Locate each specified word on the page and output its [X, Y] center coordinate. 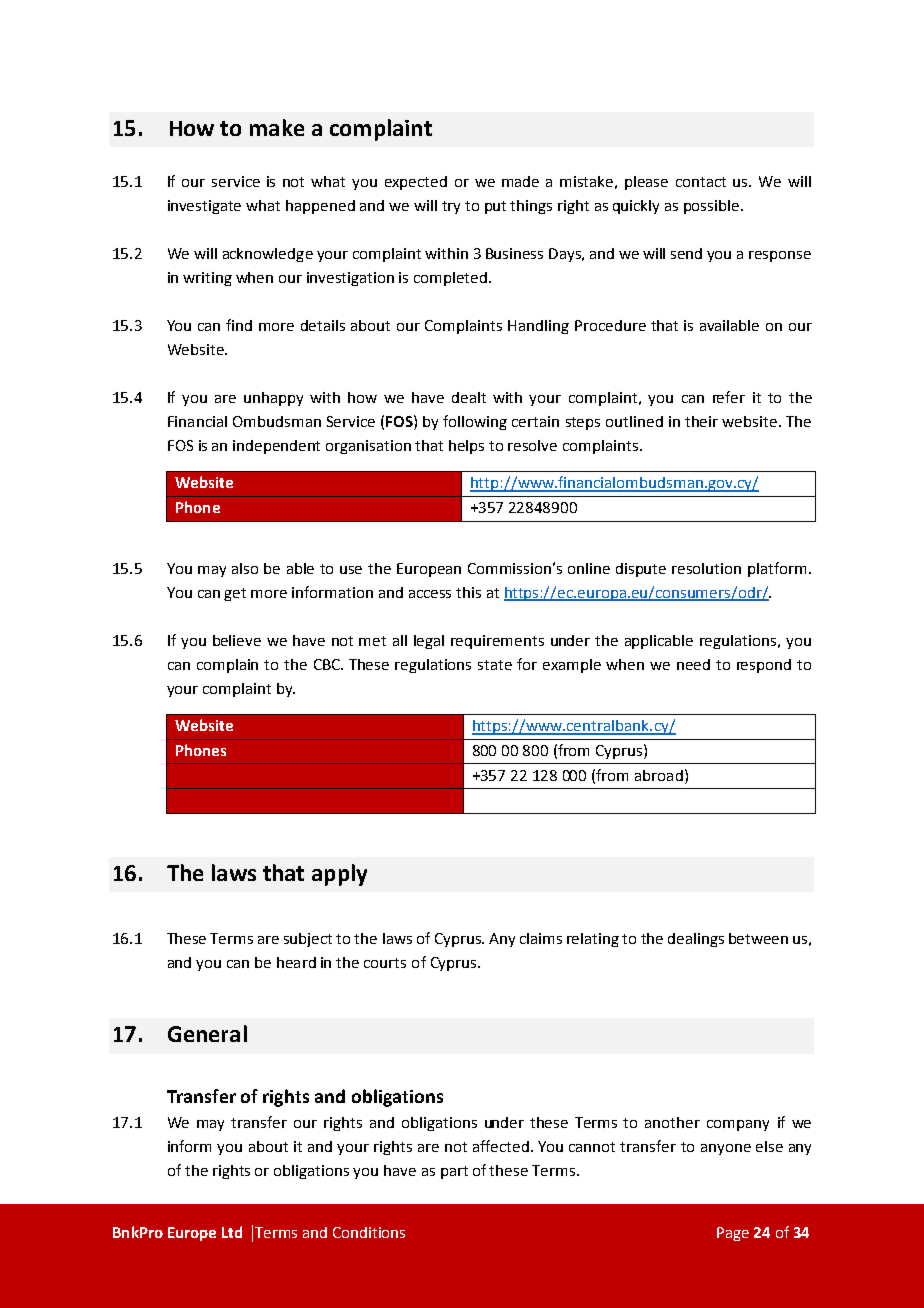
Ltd [232, 1232]
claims [541, 938]
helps [466, 447]
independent [276, 447]
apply [339, 875]
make [277, 127]
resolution [706, 568]
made [520, 181]
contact [701, 182]
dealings [696, 940]
